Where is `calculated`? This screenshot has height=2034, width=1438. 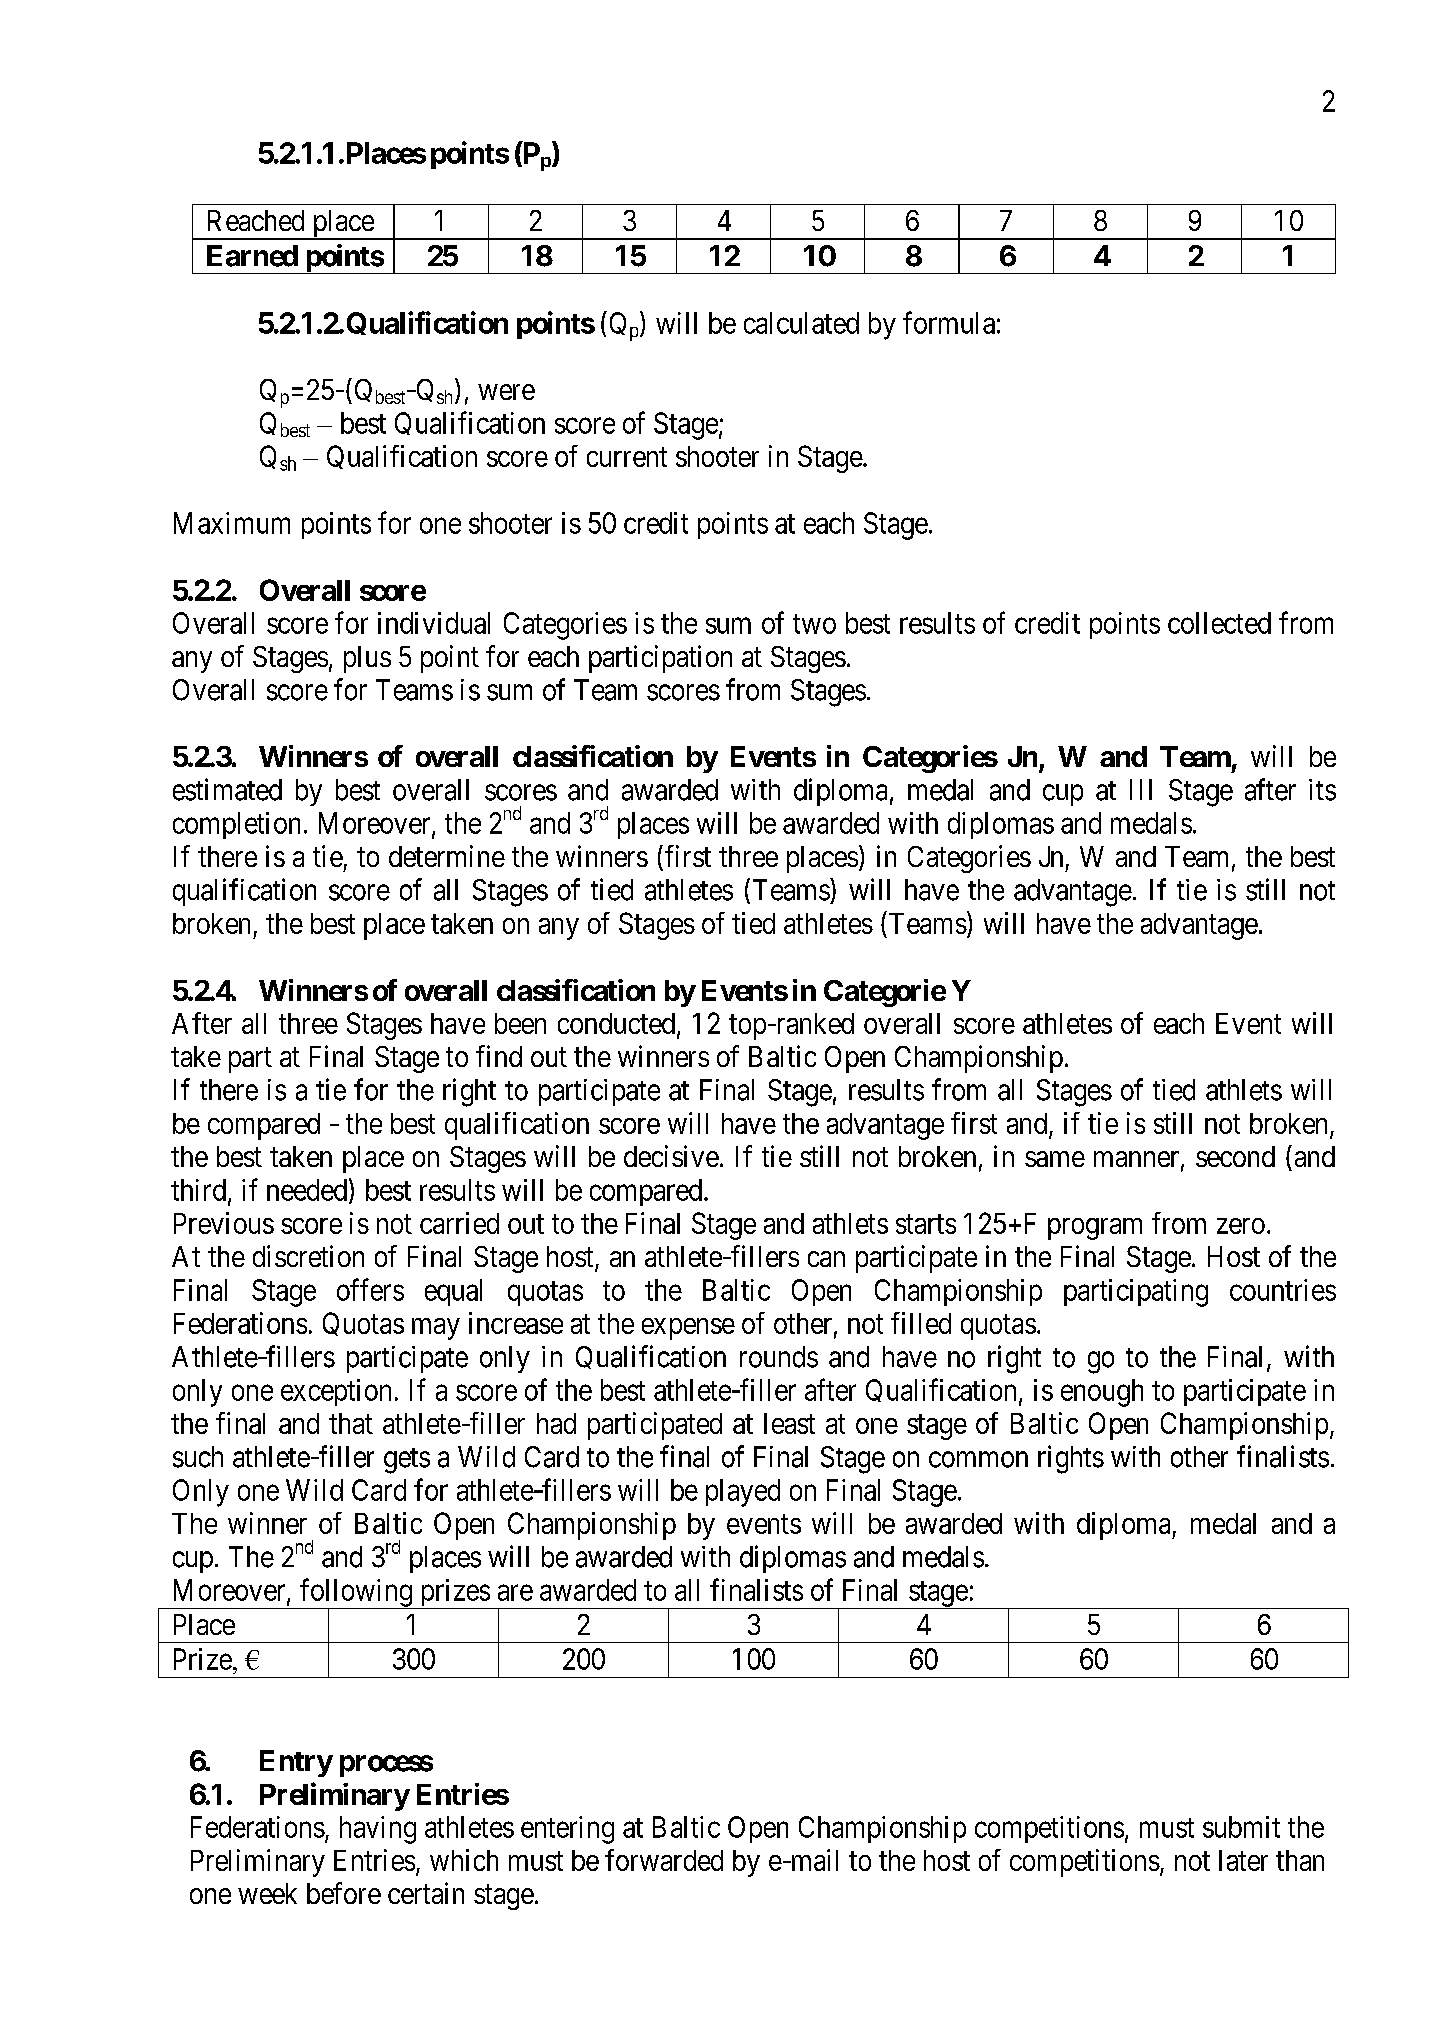
calculated is located at coordinates (801, 323).
